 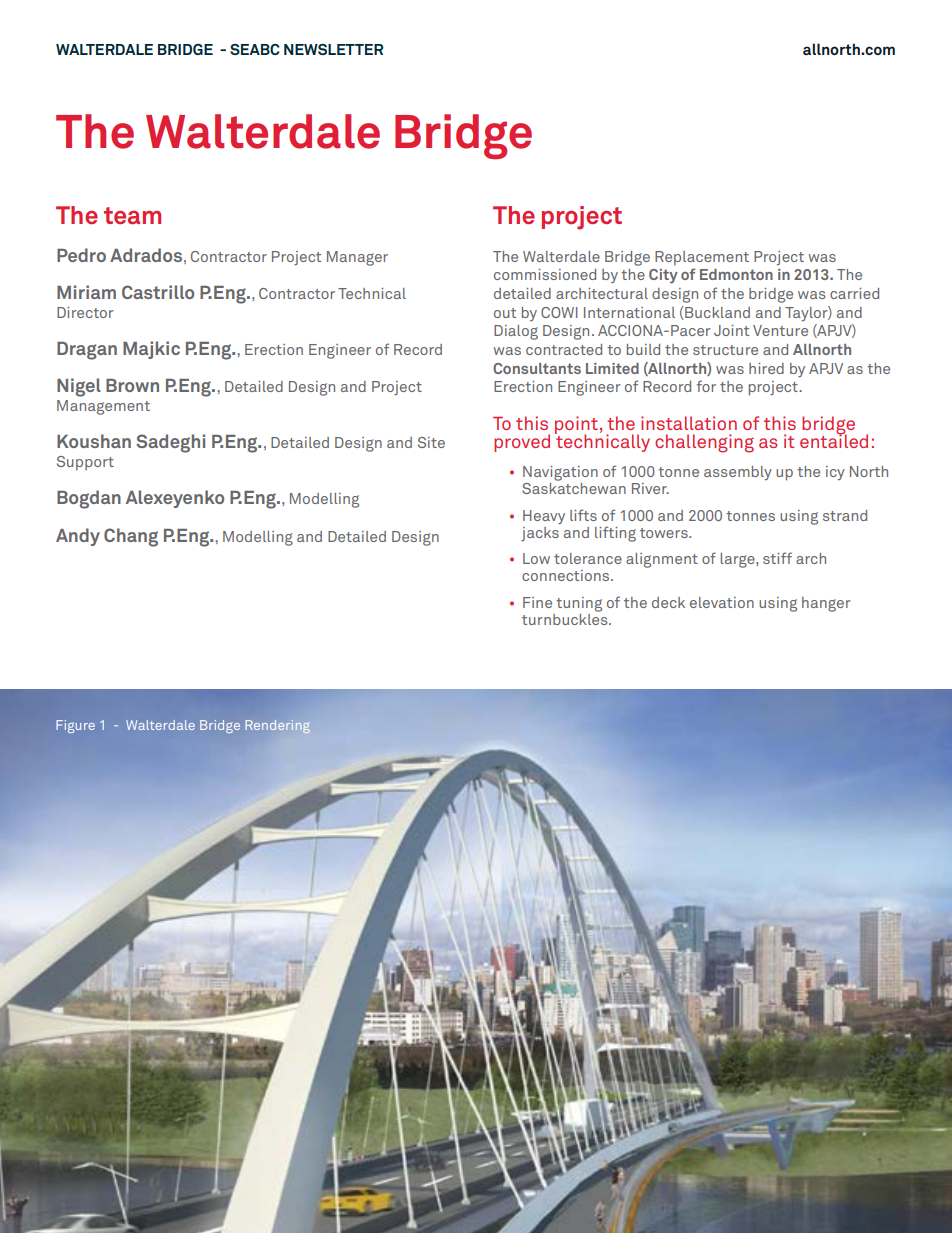 What do you see at coordinates (536, 558) in the image?
I see `Low` at bounding box center [536, 558].
